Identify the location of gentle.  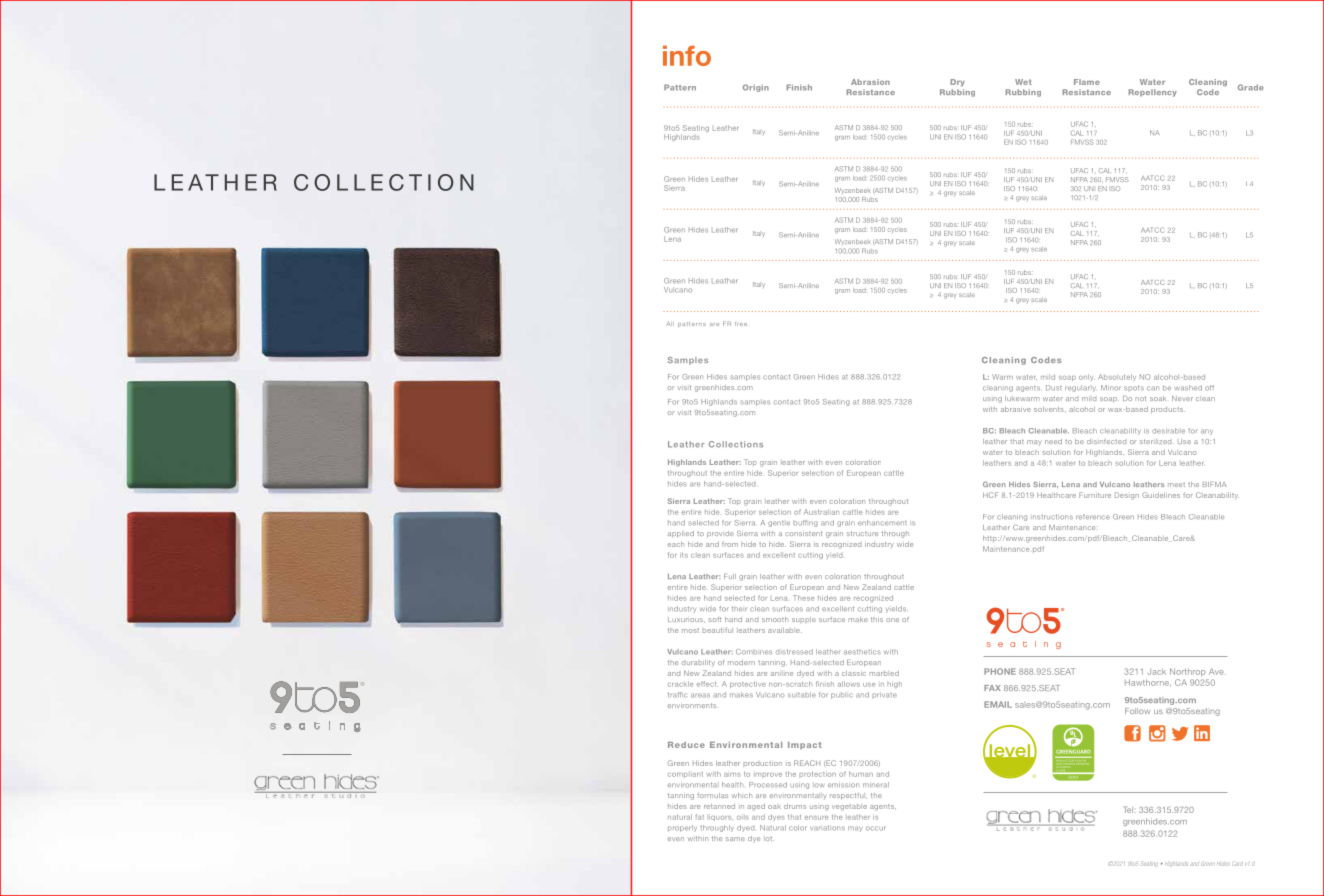
(779, 523).
